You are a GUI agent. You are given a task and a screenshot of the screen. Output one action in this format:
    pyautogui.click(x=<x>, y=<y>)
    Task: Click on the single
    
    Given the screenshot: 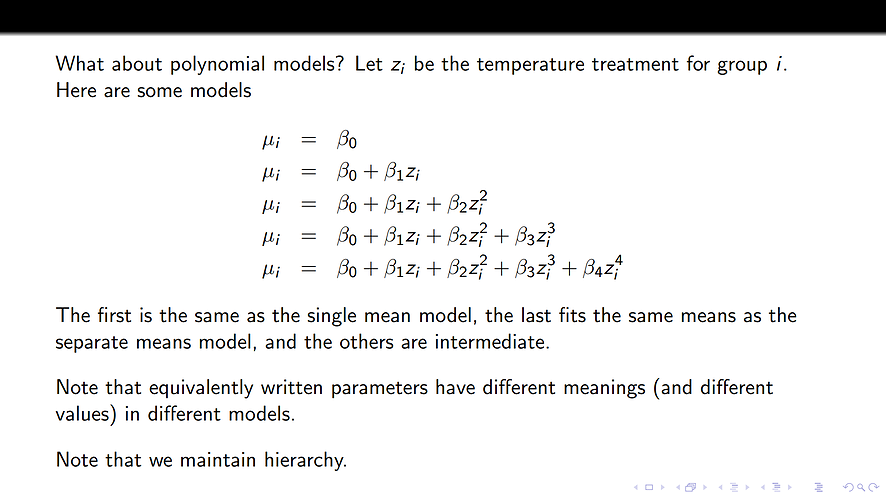 What is the action you would take?
    pyautogui.click(x=331, y=317)
